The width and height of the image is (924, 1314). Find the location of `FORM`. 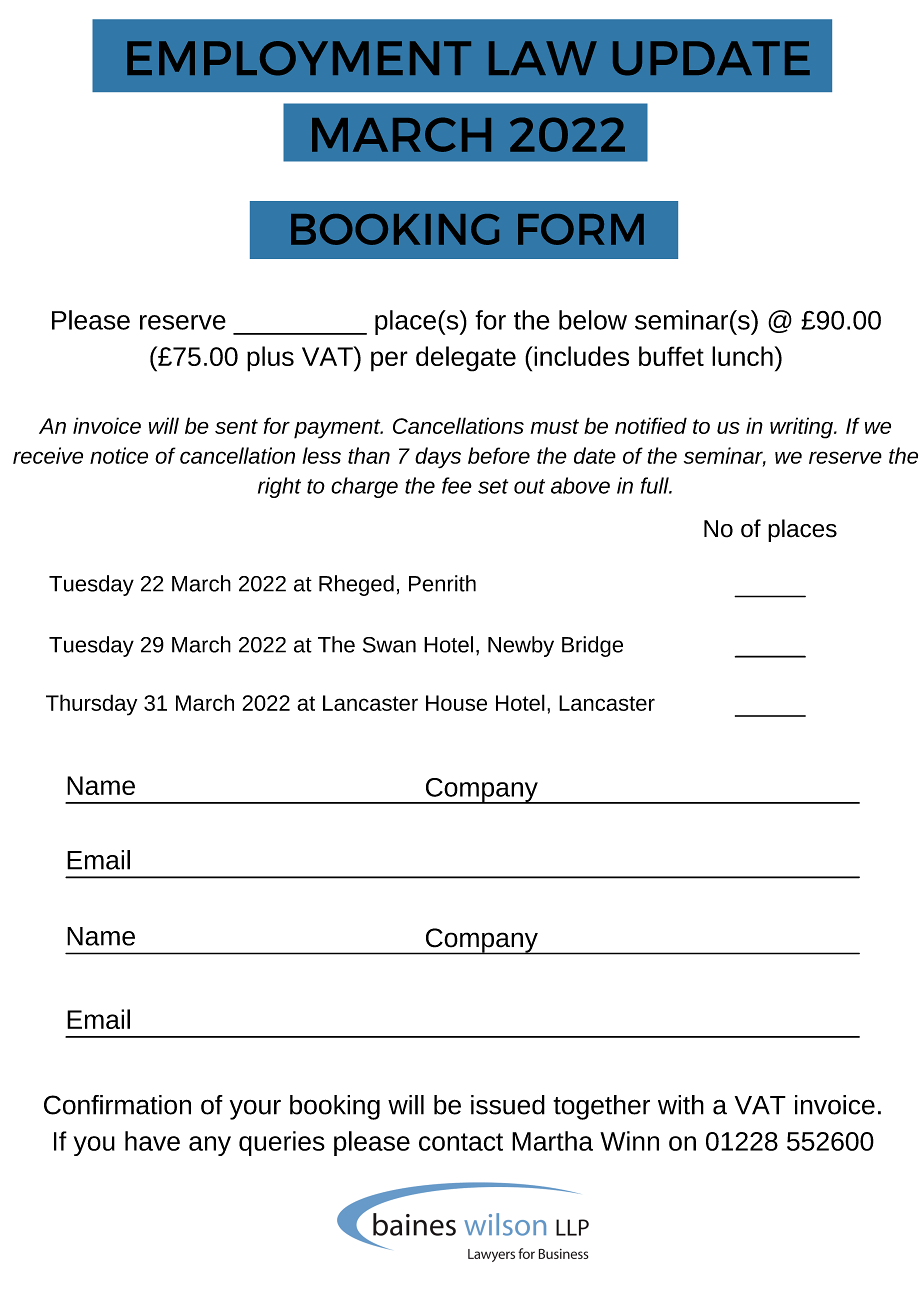

FORM is located at coordinates (581, 229).
